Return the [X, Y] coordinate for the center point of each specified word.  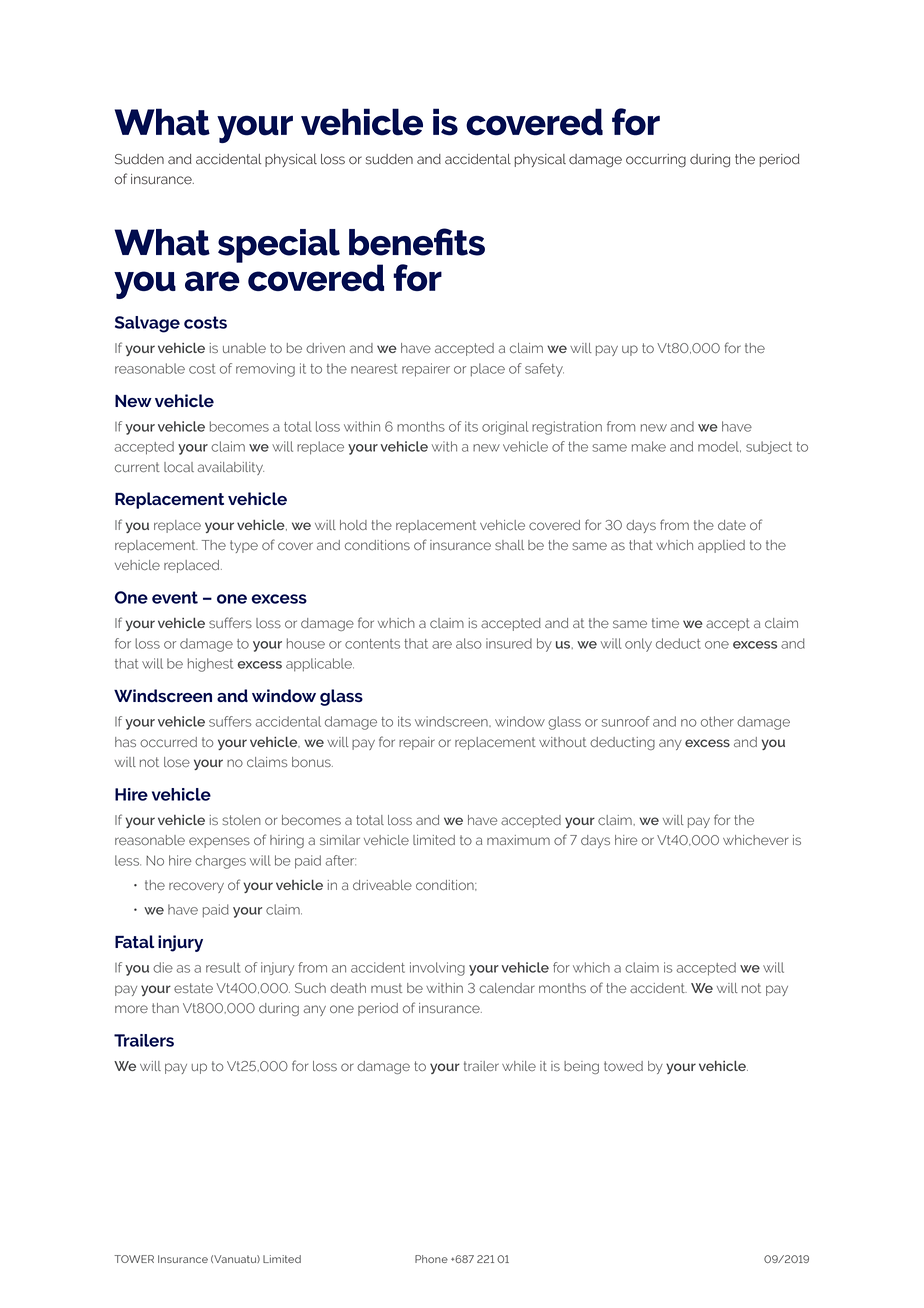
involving [437, 969]
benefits [417, 242]
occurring [656, 161]
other [717, 721]
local [179, 467]
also [469, 643]
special [279, 246]
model [719, 446]
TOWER [134, 1259]
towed [623, 1066]
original [505, 428]
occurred [168, 742]
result [223, 967]
